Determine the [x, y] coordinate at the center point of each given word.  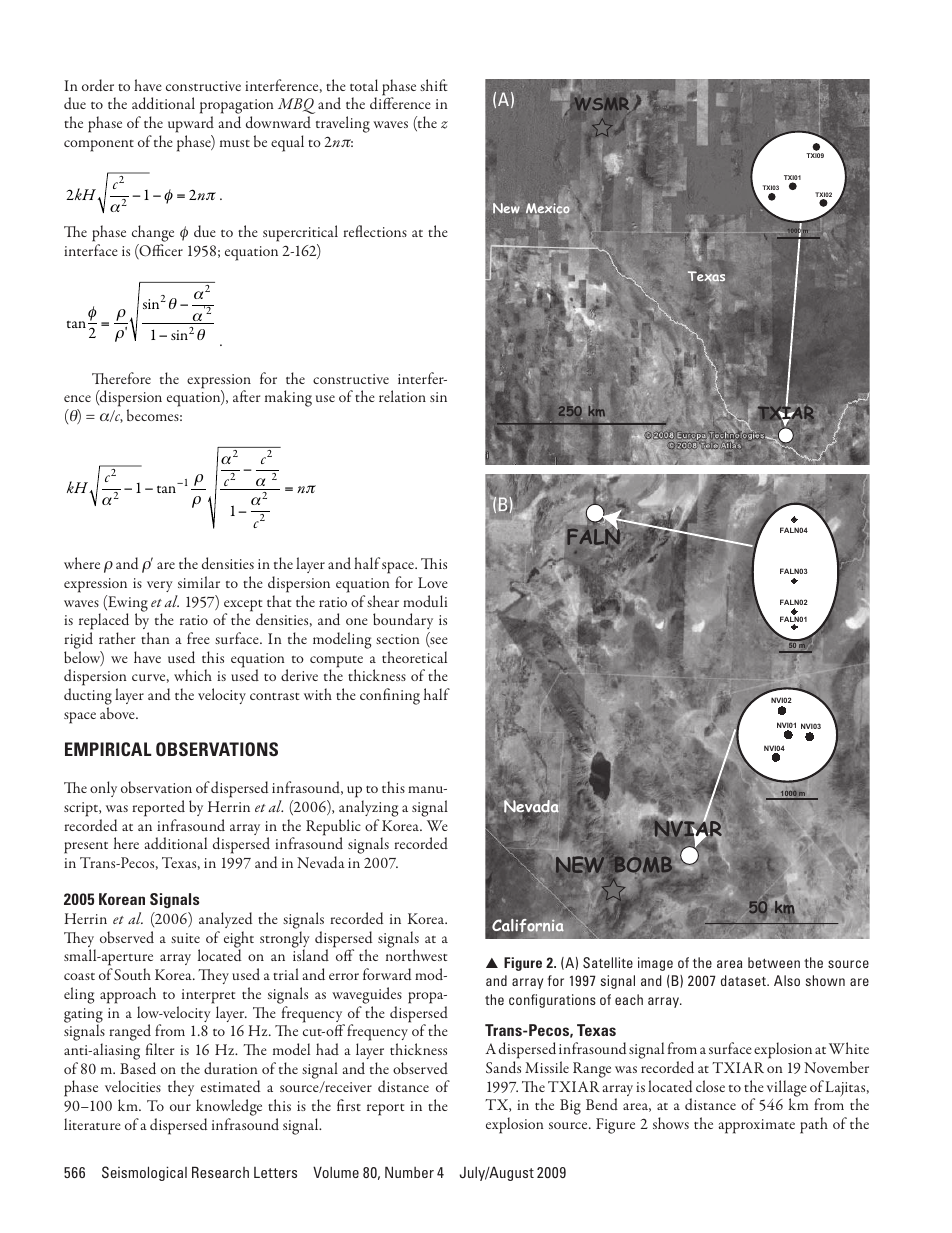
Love [433, 582]
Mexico [548, 210]
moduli [425, 601]
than [155, 638]
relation [402, 396]
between [774, 962]
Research [220, 1172]
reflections [375, 231]
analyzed [225, 920]
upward [191, 124]
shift [434, 85]
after [246, 396]
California [528, 926]
